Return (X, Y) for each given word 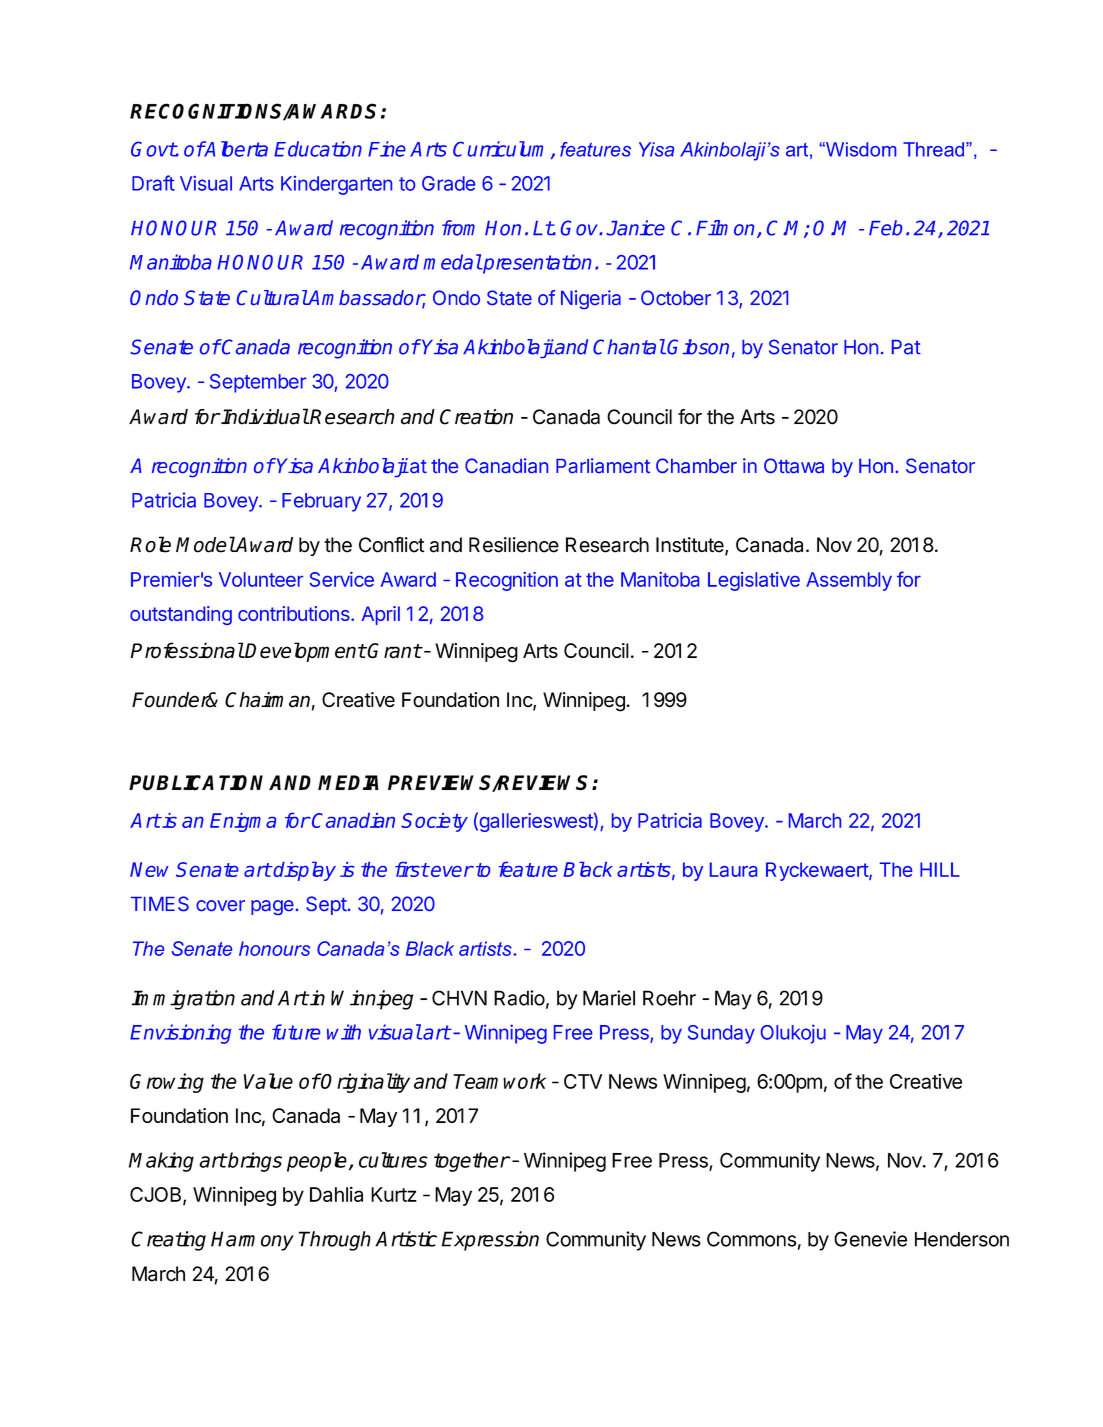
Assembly (849, 581)
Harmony (252, 1241)
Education (318, 149)
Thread (933, 149)
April (381, 615)
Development (305, 652)
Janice (635, 228)
